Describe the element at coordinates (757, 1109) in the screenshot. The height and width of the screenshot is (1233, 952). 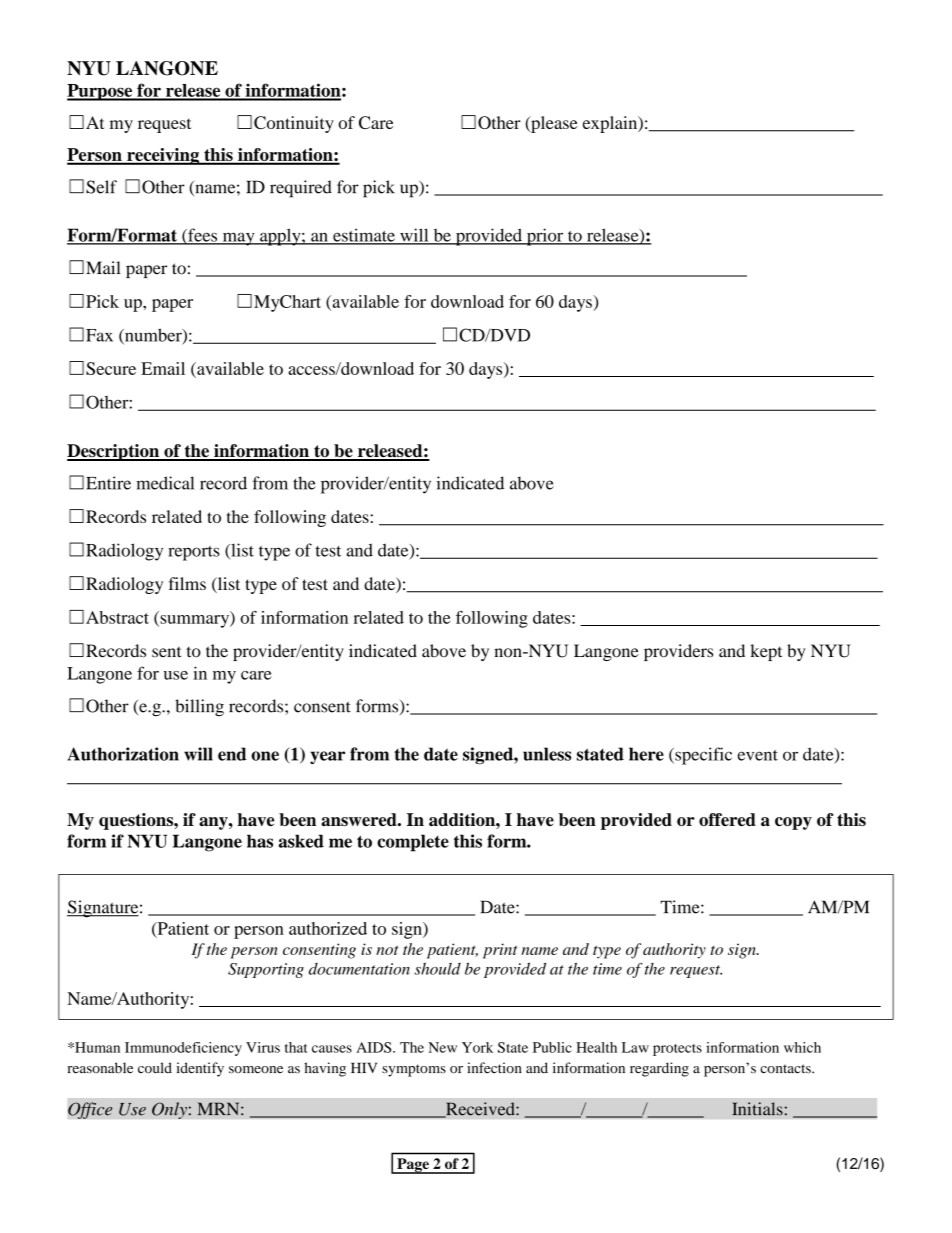
I see `Initials` at that location.
